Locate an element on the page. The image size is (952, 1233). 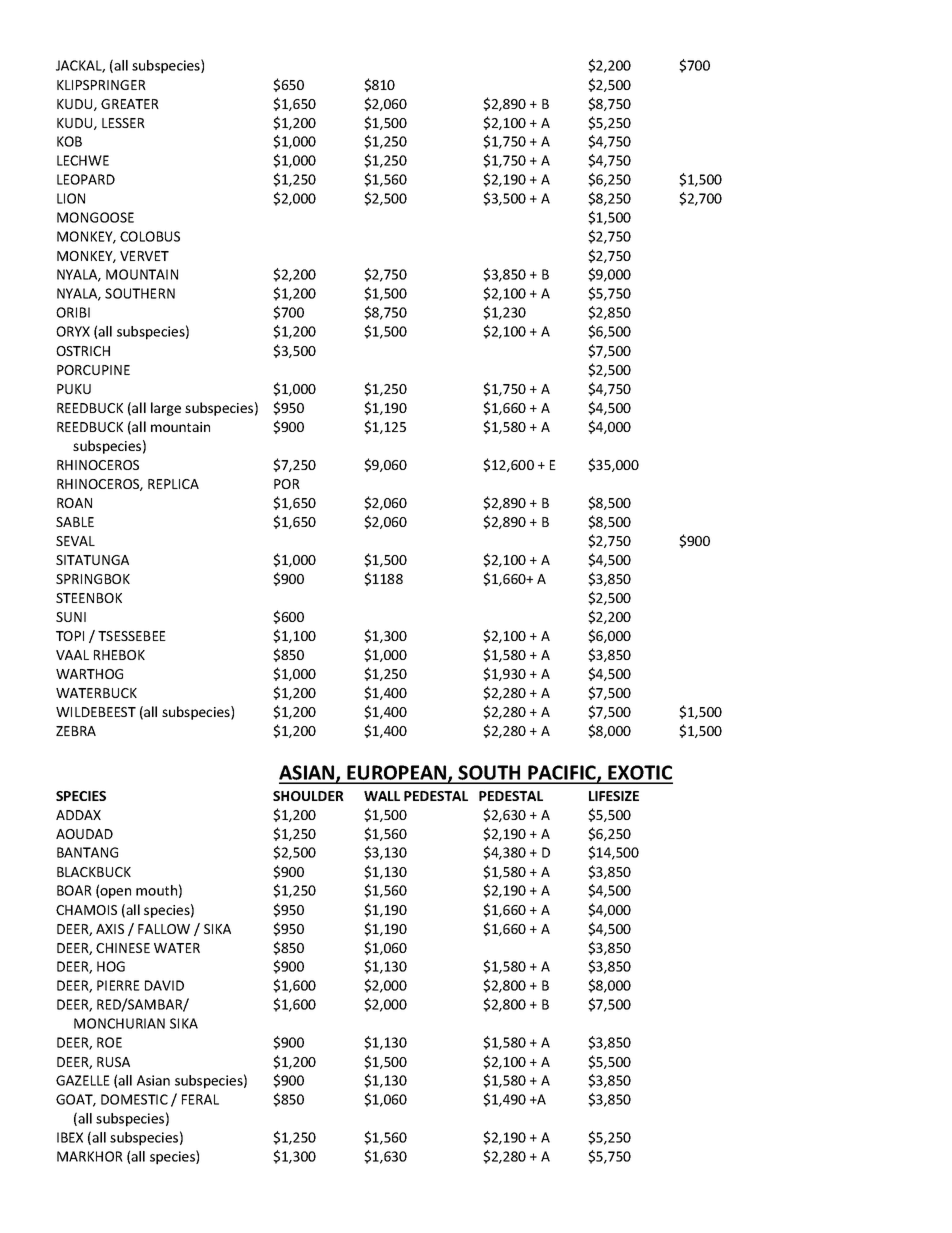
FERAL is located at coordinates (200, 1099).
